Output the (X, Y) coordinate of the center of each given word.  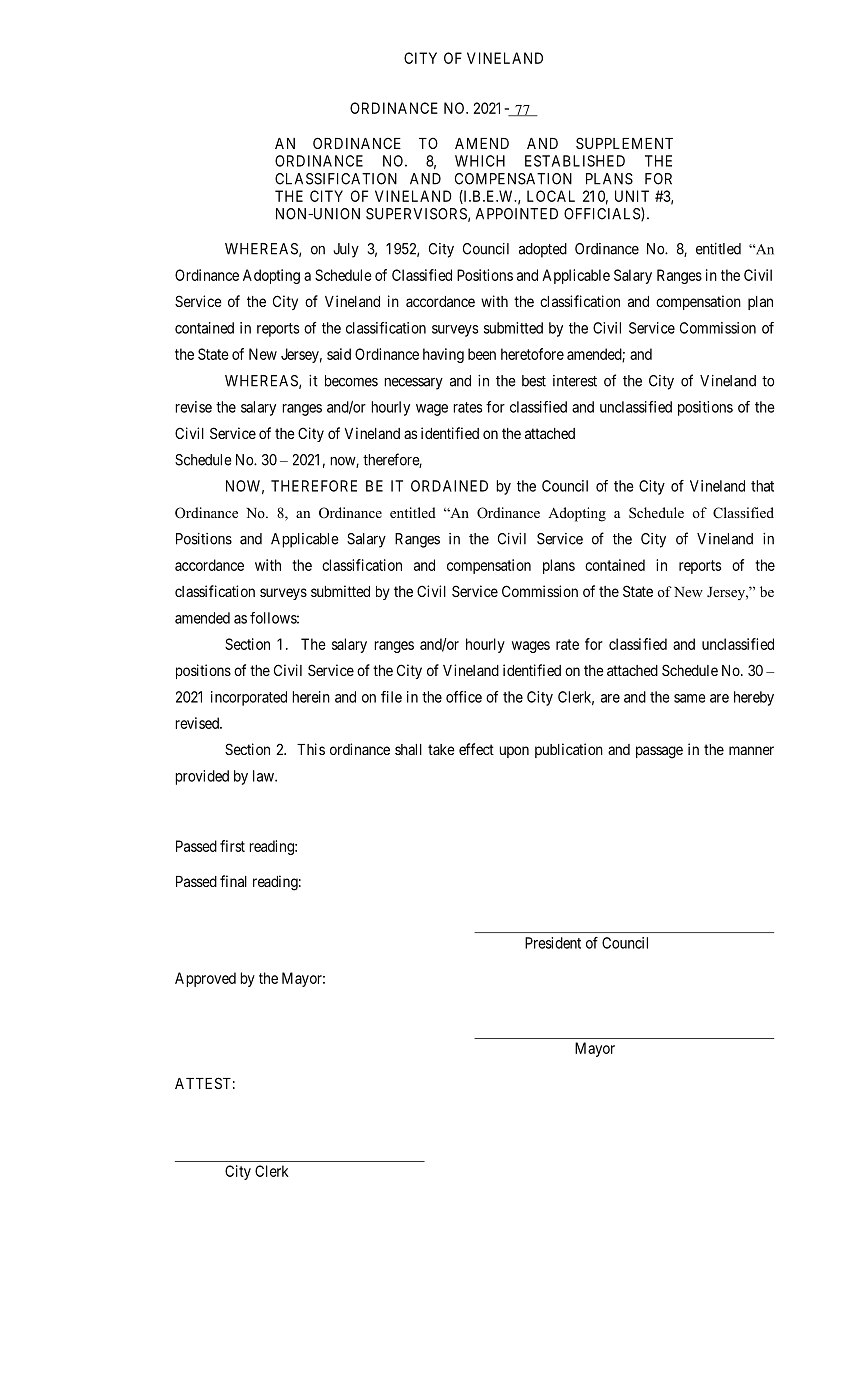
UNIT (632, 196)
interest (575, 381)
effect (476, 749)
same (690, 698)
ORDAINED (449, 486)
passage (659, 752)
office (464, 697)
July (346, 250)
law (264, 776)
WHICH (480, 161)
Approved (205, 979)
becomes (351, 381)
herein (311, 697)
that (762, 486)
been (482, 354)
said (339, 354)
